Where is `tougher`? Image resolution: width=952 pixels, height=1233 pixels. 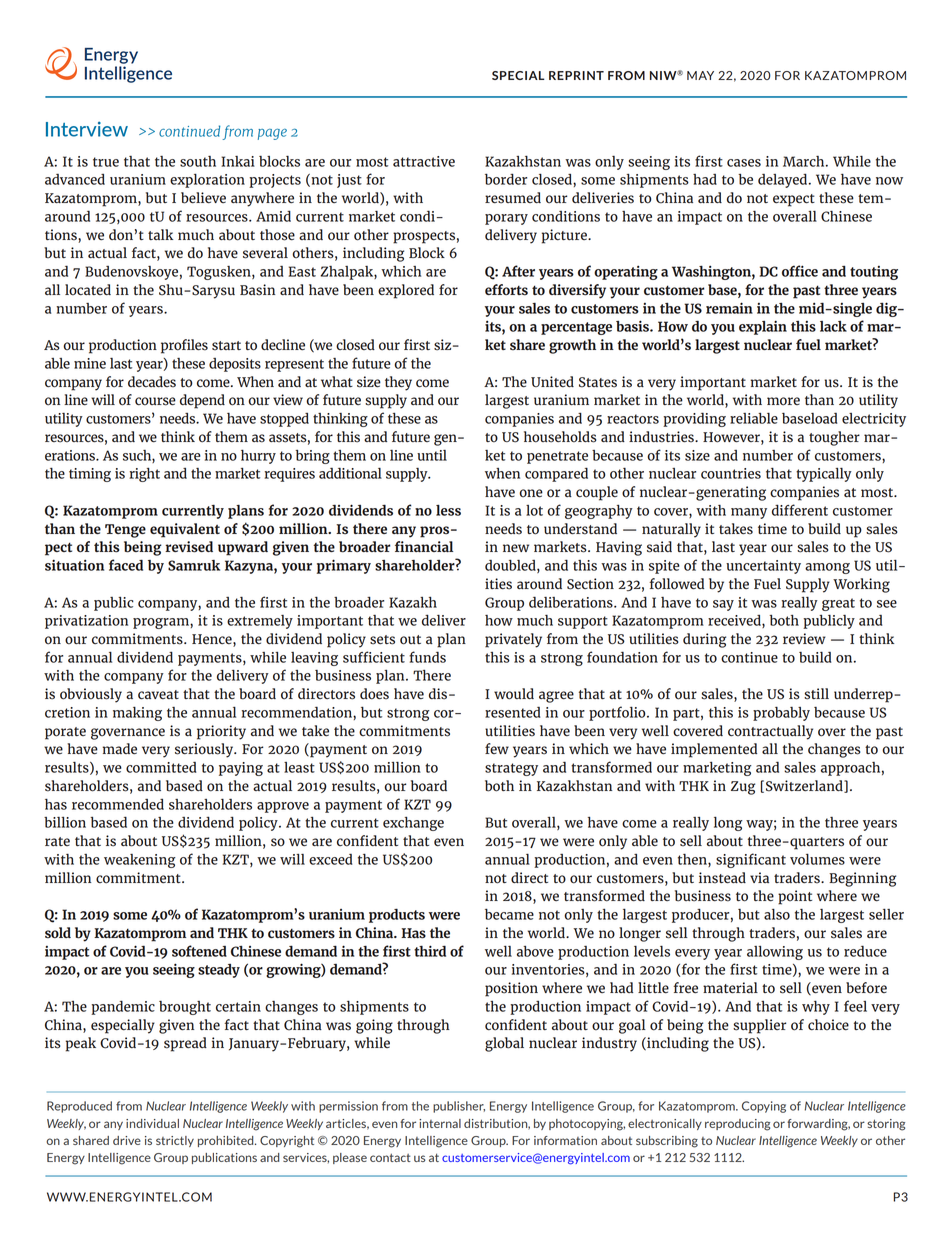 tougher is located at coordinates (834, 438).
